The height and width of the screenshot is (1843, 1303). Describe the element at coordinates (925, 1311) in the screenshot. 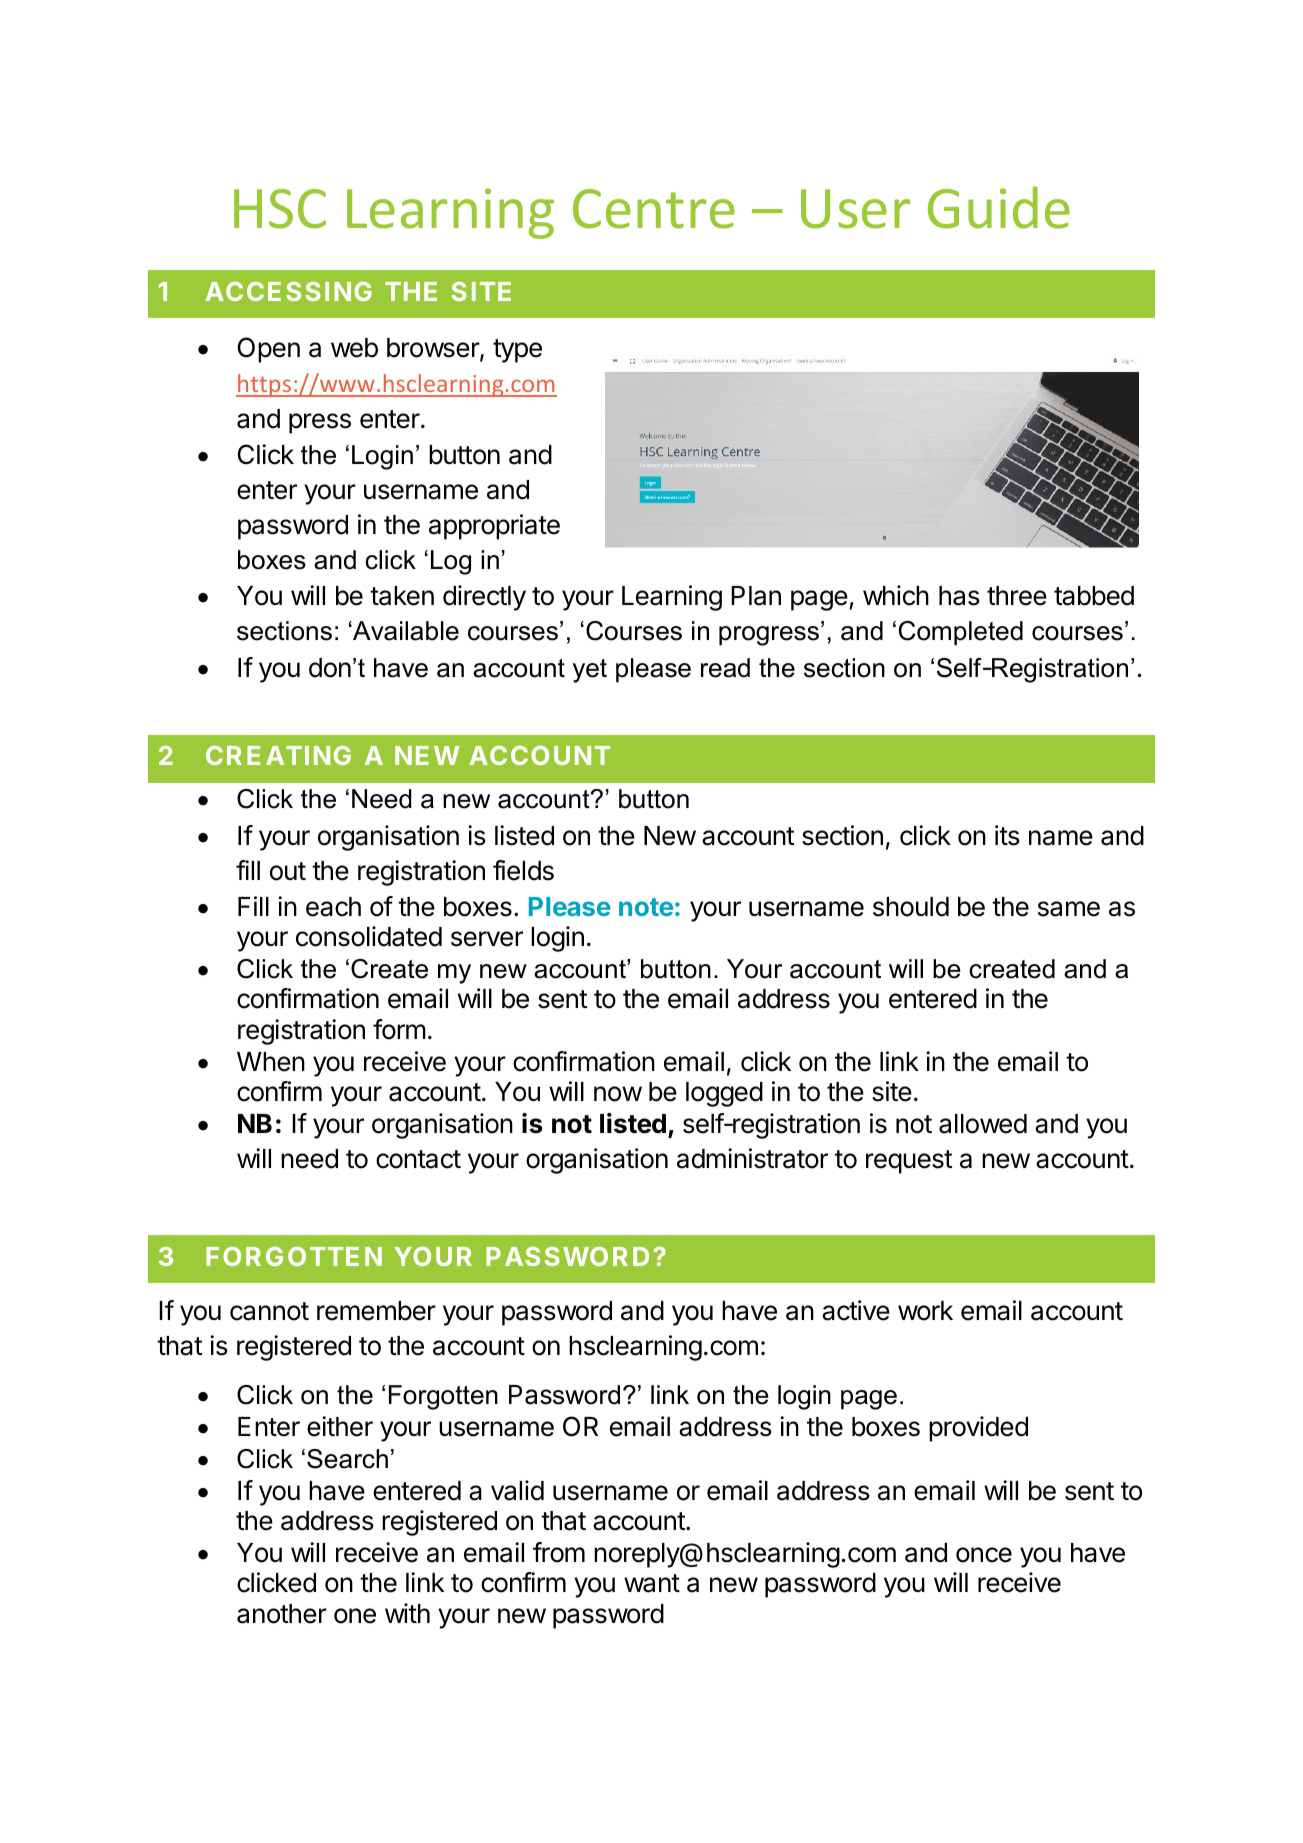

I see `work` at that location.
